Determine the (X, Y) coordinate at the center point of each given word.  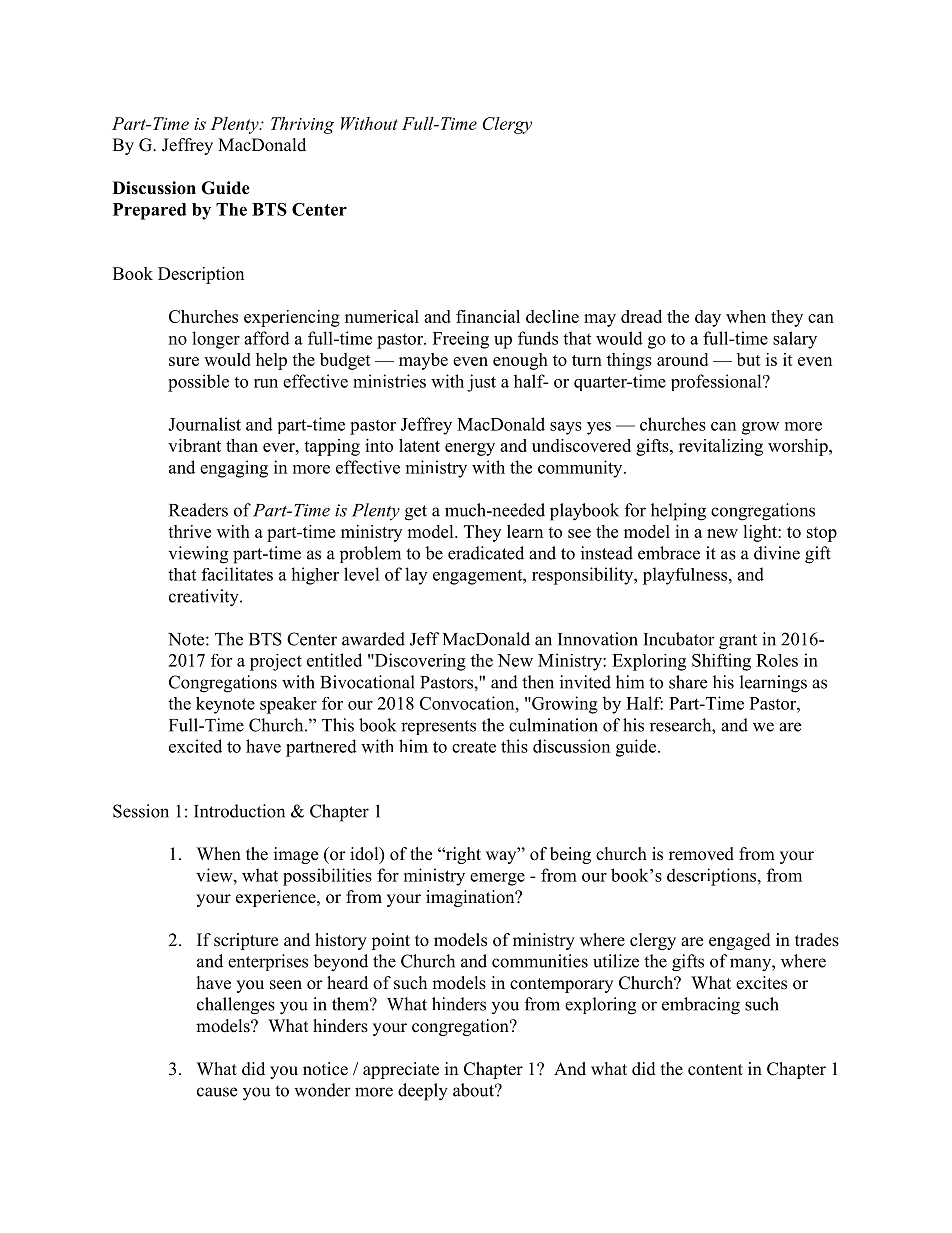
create (474, 747)
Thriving (302, 125)
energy (470, 449)
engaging (234, 469)
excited (195, 746)
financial (488, 316)
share (688, 682)
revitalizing (721, 447)
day (708, 318)
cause (217, 1092)
